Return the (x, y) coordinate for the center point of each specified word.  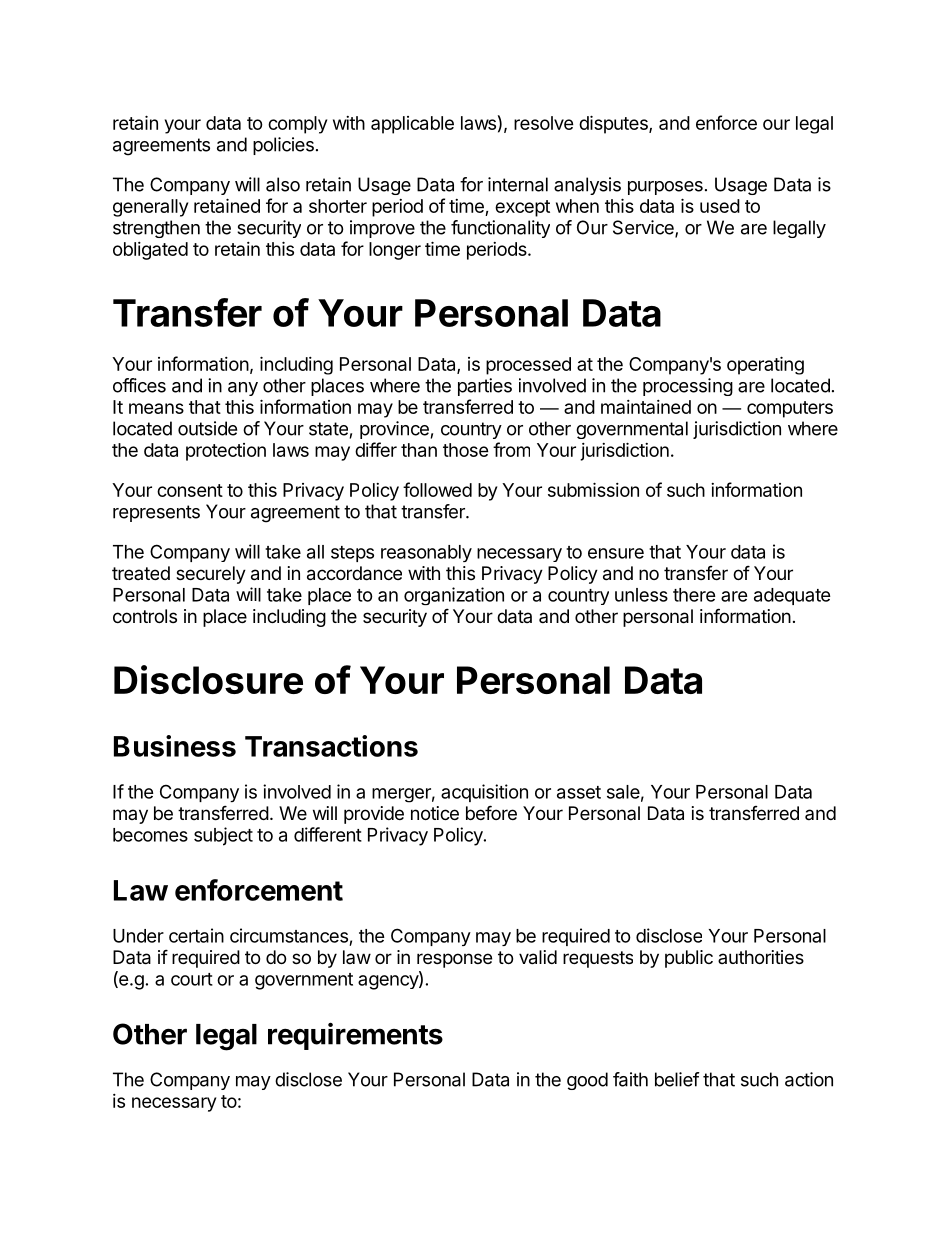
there (694, 595)
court (192, 979)
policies (283, 146)
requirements (355, 1036)
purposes (665, 188)
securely (211, 575)
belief (677, 1079)
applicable (412, 125)
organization (454, 596)
